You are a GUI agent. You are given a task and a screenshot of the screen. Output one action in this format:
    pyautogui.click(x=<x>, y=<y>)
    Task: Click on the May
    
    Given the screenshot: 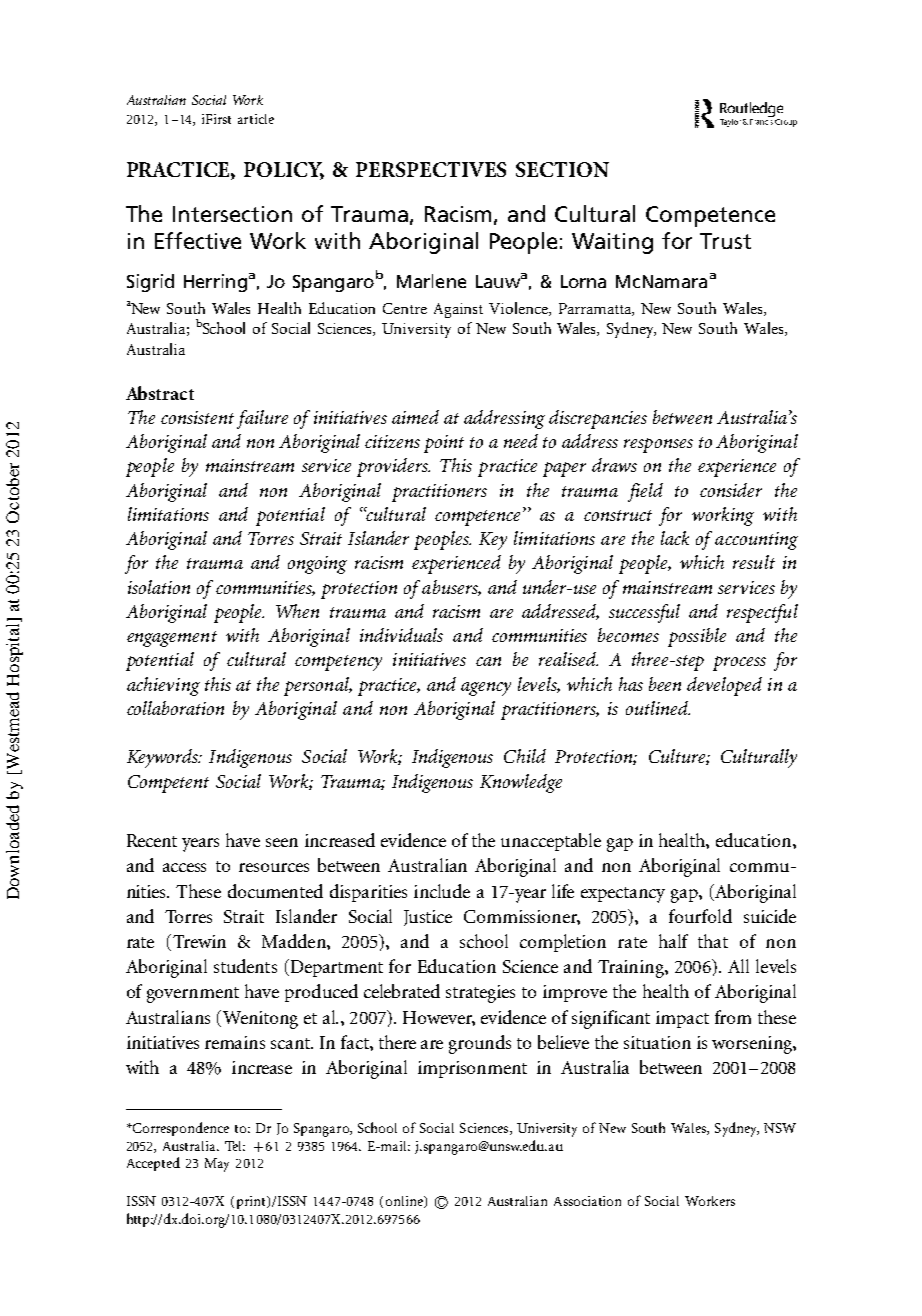 What is the action you would take?
    pyautogui.click(x=217, y=1165)
